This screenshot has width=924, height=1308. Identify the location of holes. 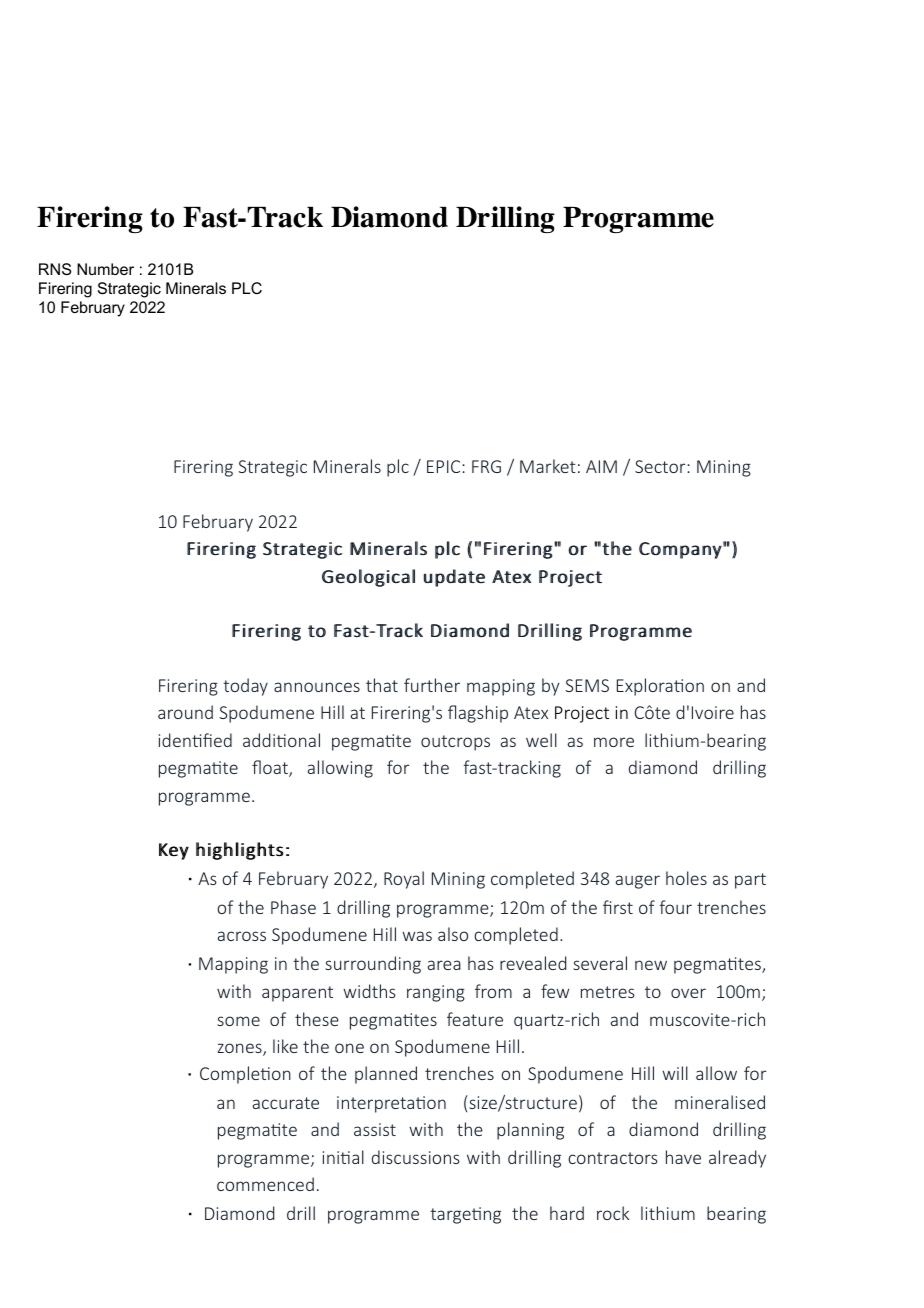
(686, 878).
